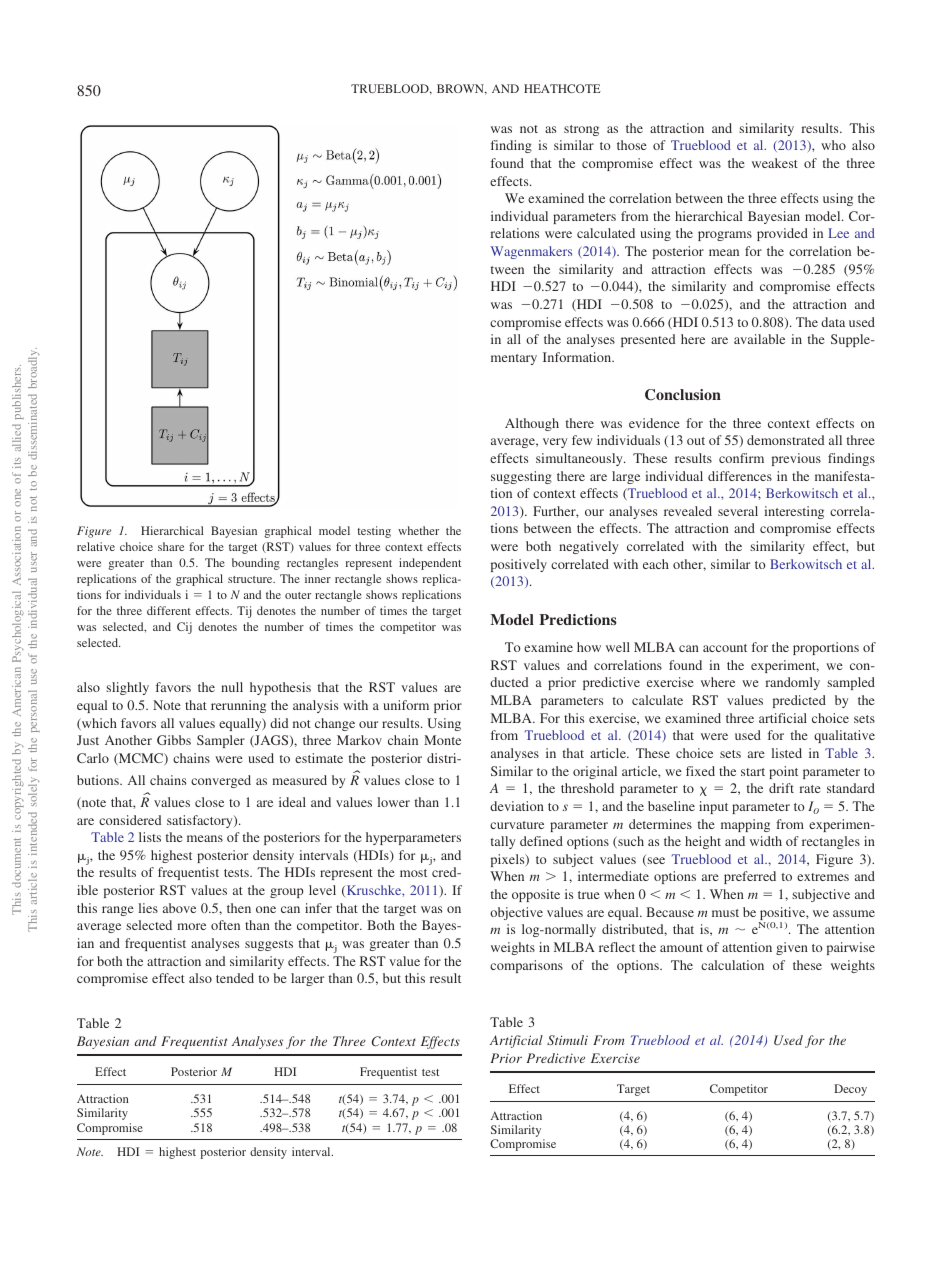 The height and width of the screenshot is (1270, 952). I want to click on Decoy, so click(850, 1090).
